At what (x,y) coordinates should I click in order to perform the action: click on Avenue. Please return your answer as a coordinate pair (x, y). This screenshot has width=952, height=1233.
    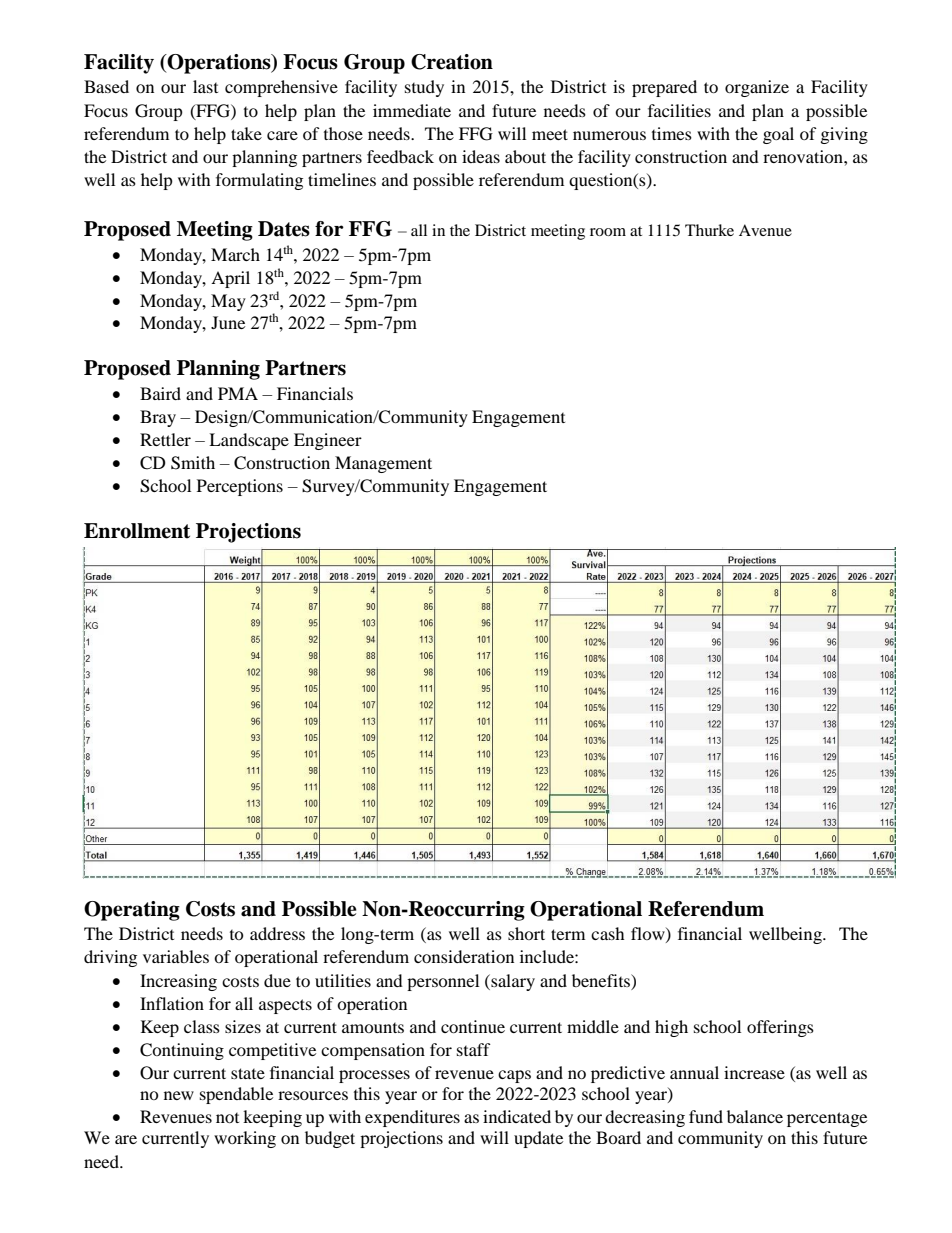
    Looking at the image, I should click on (765, 230).
